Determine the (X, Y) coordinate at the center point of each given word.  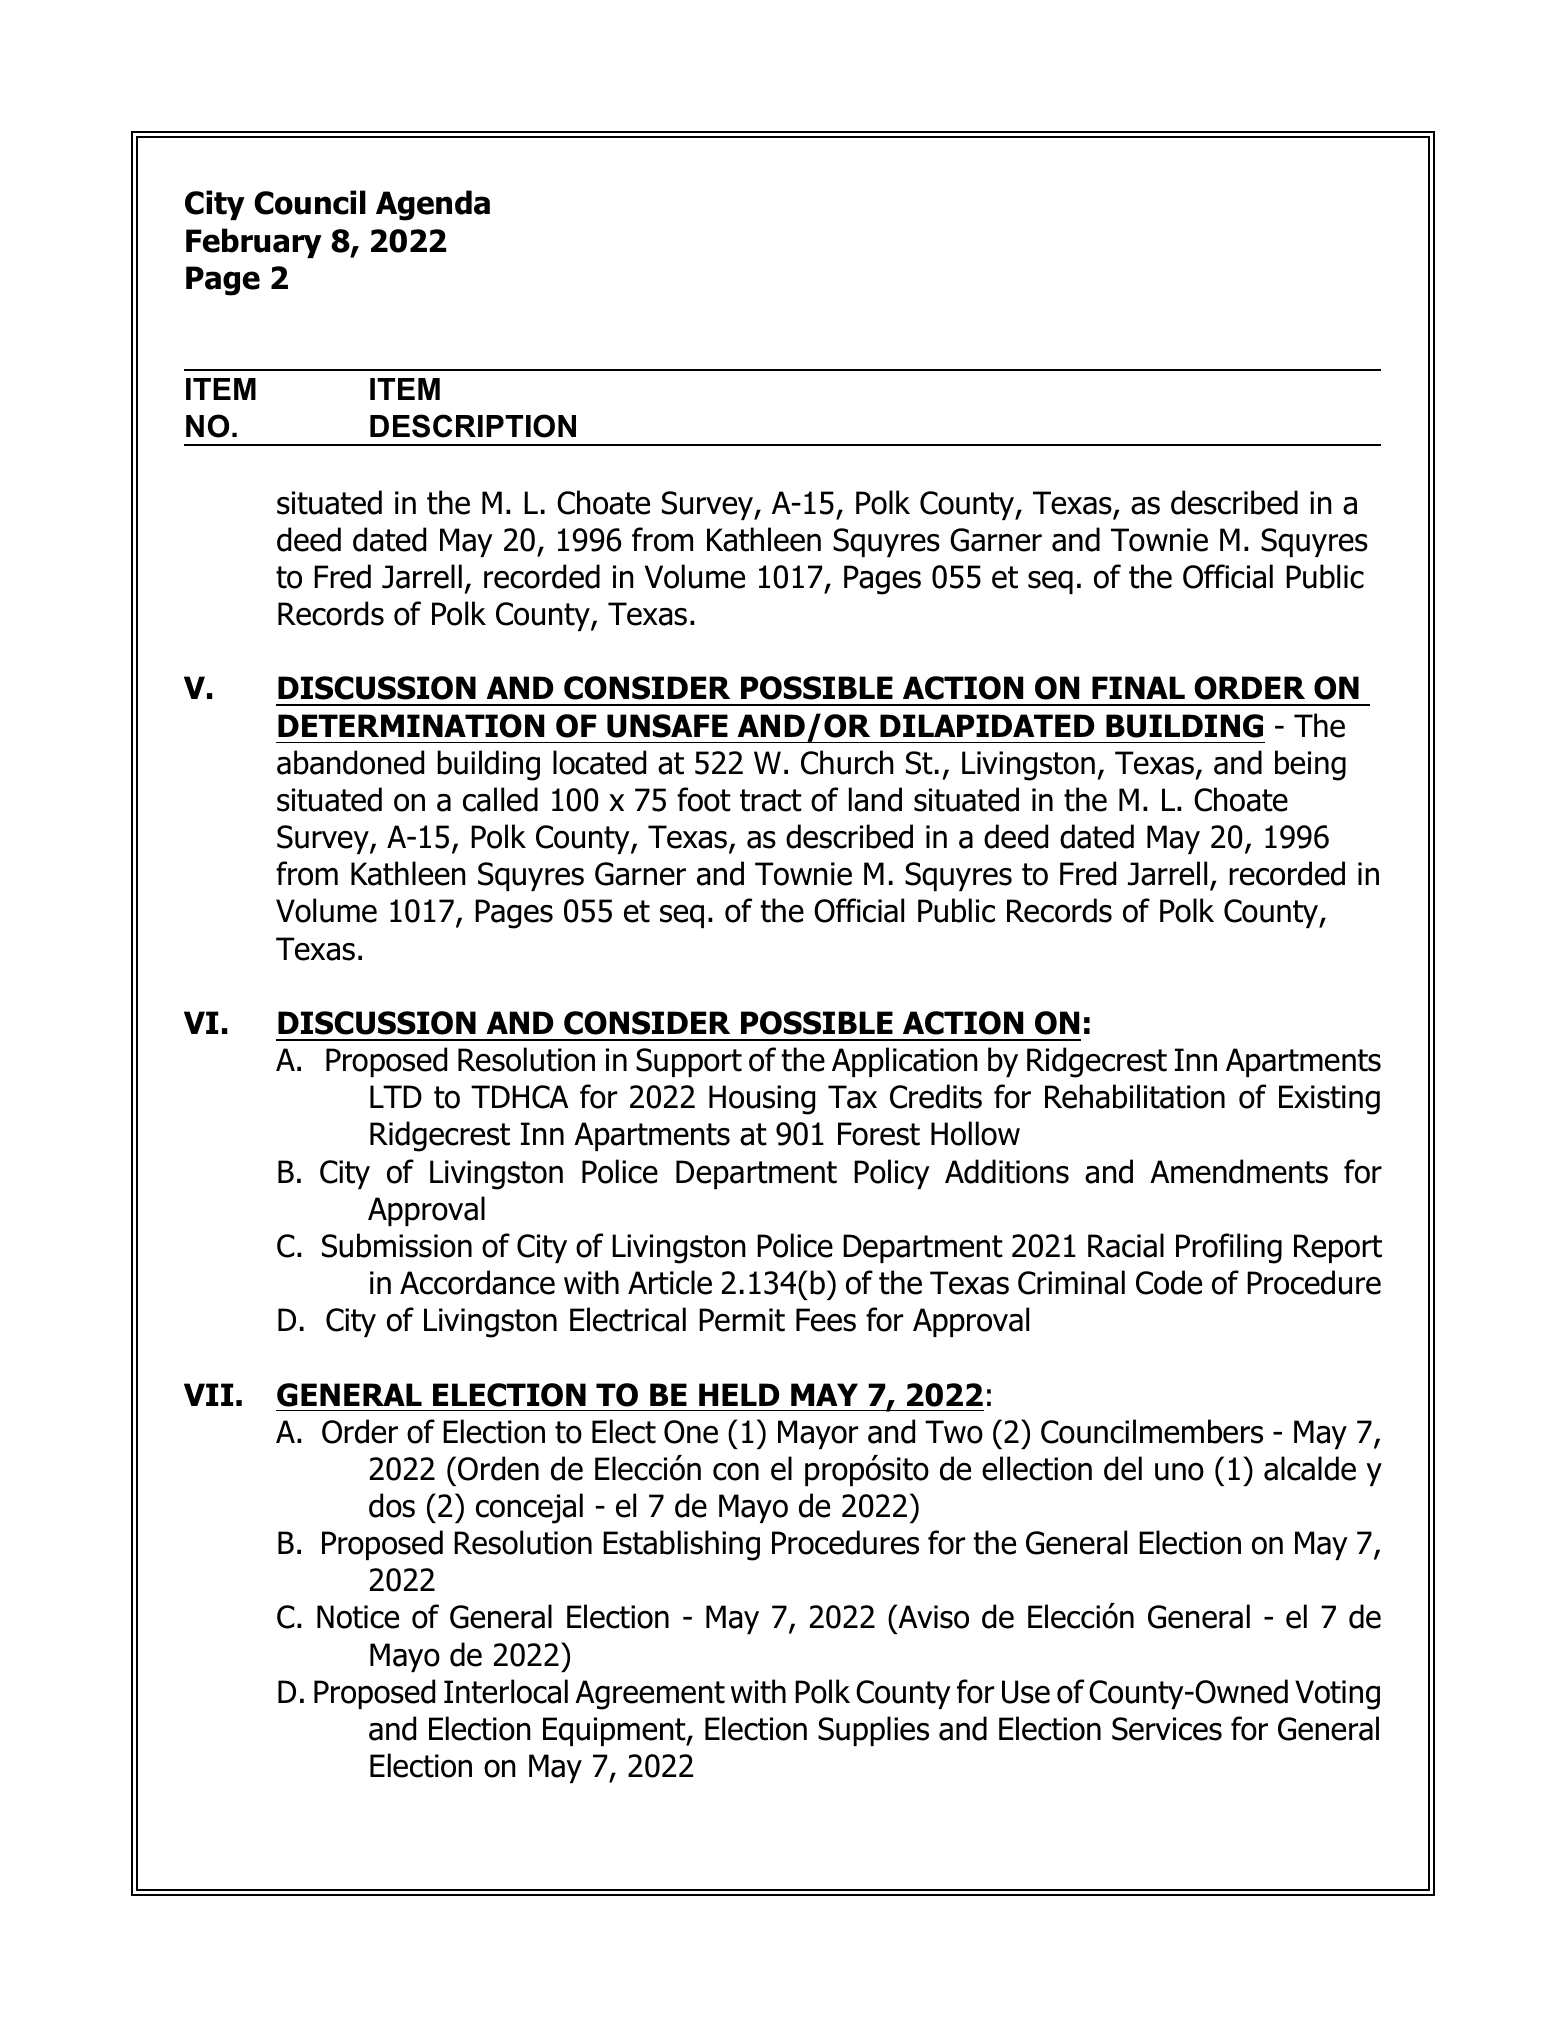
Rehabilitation (1135, 1096)
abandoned (350, 762)
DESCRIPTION (473, 426)
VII (209, 1394)
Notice (358, 1617)
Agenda (433, 205)
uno (1179, 1471)
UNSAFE (667, 726)
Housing (762, 1100)
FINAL (1138, 687)
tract (771, 800)
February (254, 243)
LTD (396, 1096)
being (1310, 765)
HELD (739, 1394)
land (875, 799)
